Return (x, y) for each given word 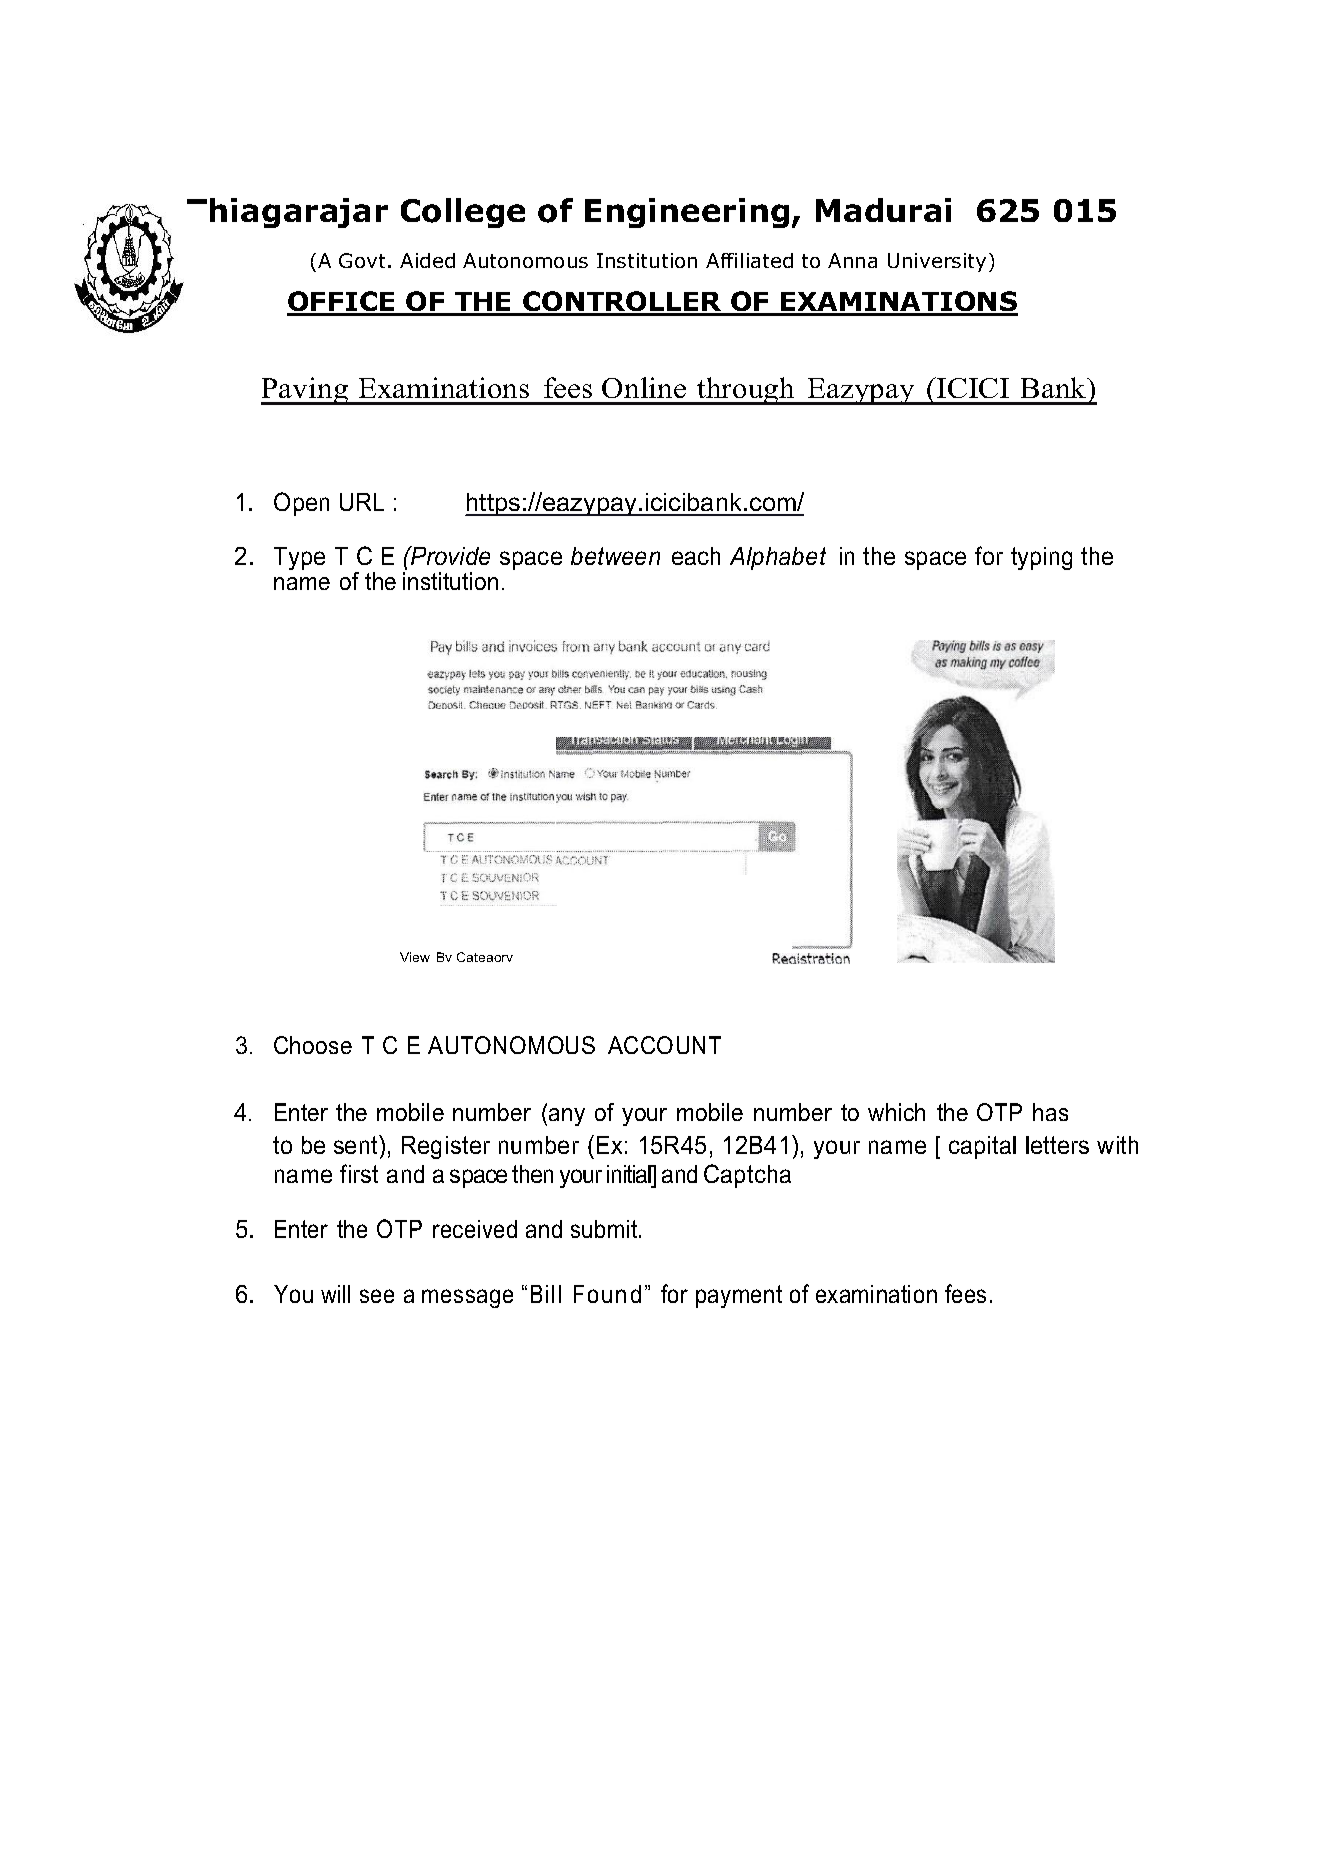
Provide (449, 555)
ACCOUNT (664, 1045)
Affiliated (749, 260)
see (377, 1296)
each (696, 556)
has (1050, 1112)
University (937, 262)
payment (739, 1296)
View (415, 957)
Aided (427, 260)
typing (1041, 558)
